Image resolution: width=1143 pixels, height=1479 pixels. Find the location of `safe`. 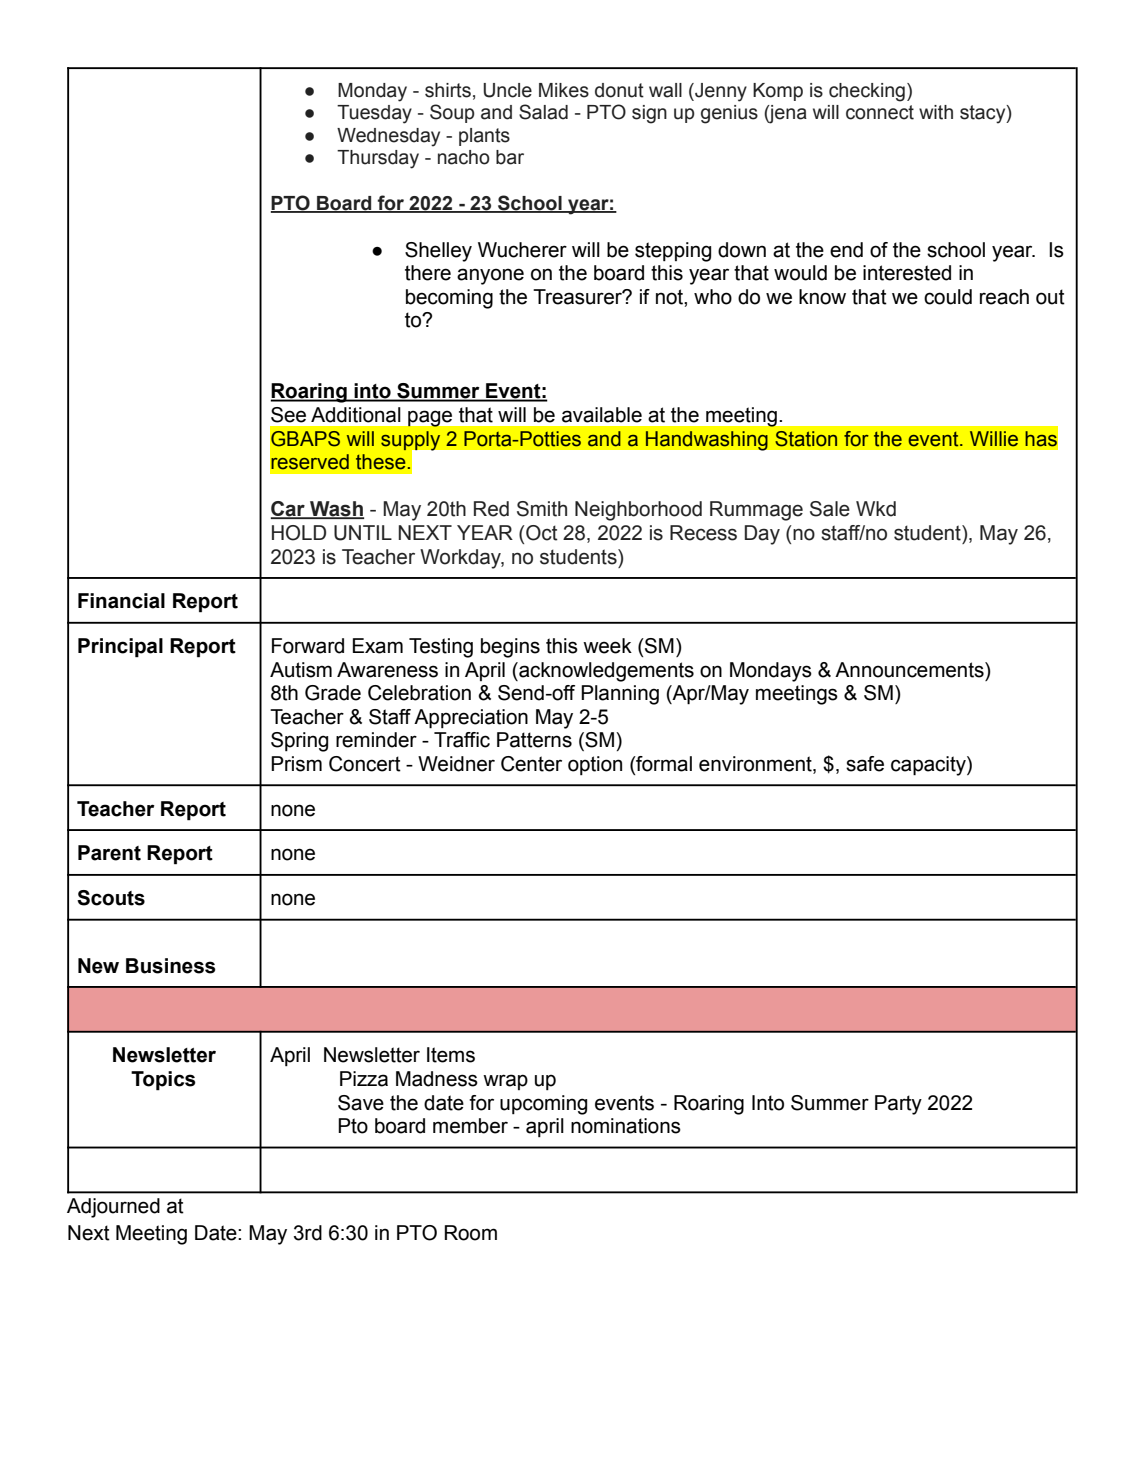

safe is located at coordinates (865, 764).
